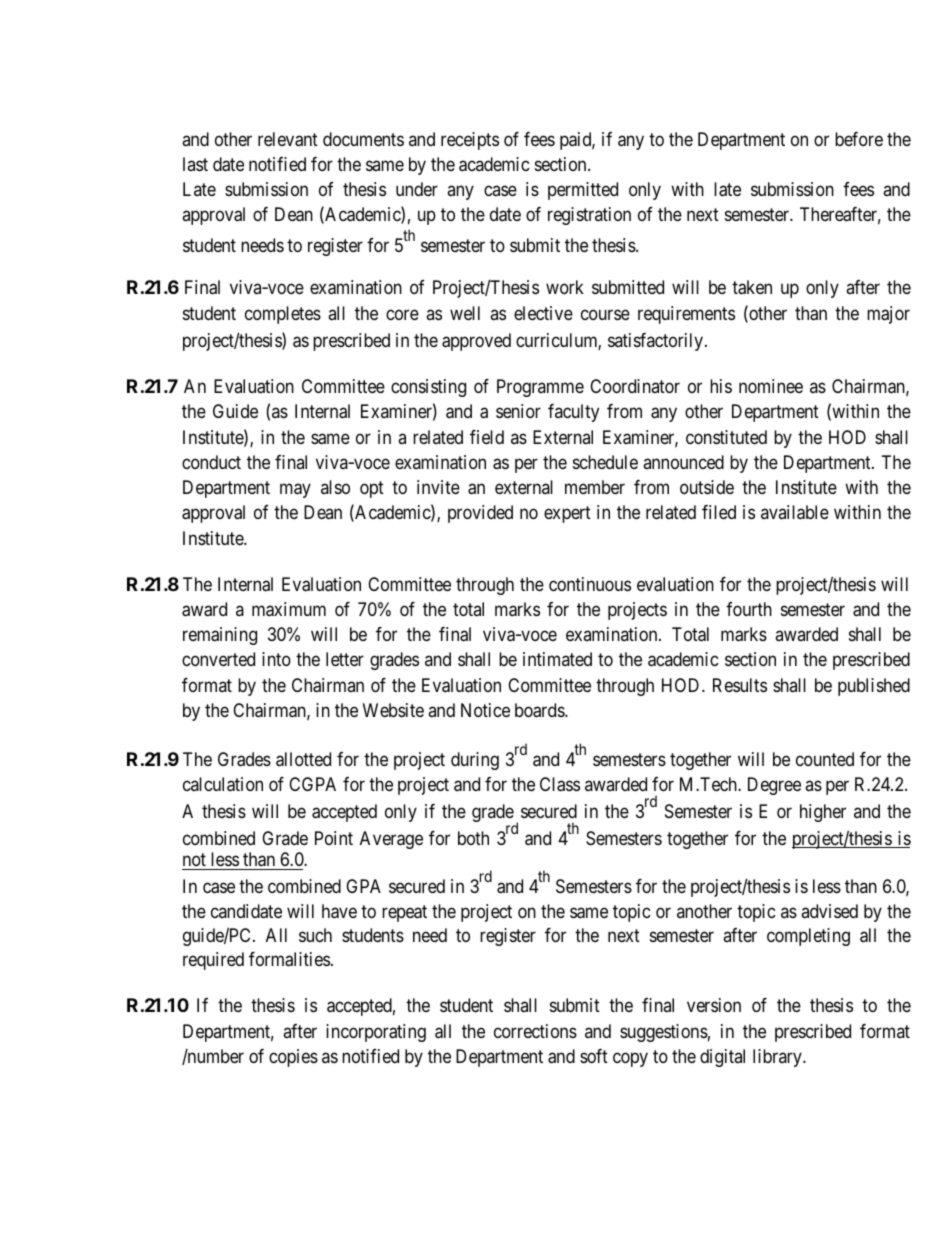  Describe the element at coordinates (289, 609) in the image. I see `maximum` at that location.
